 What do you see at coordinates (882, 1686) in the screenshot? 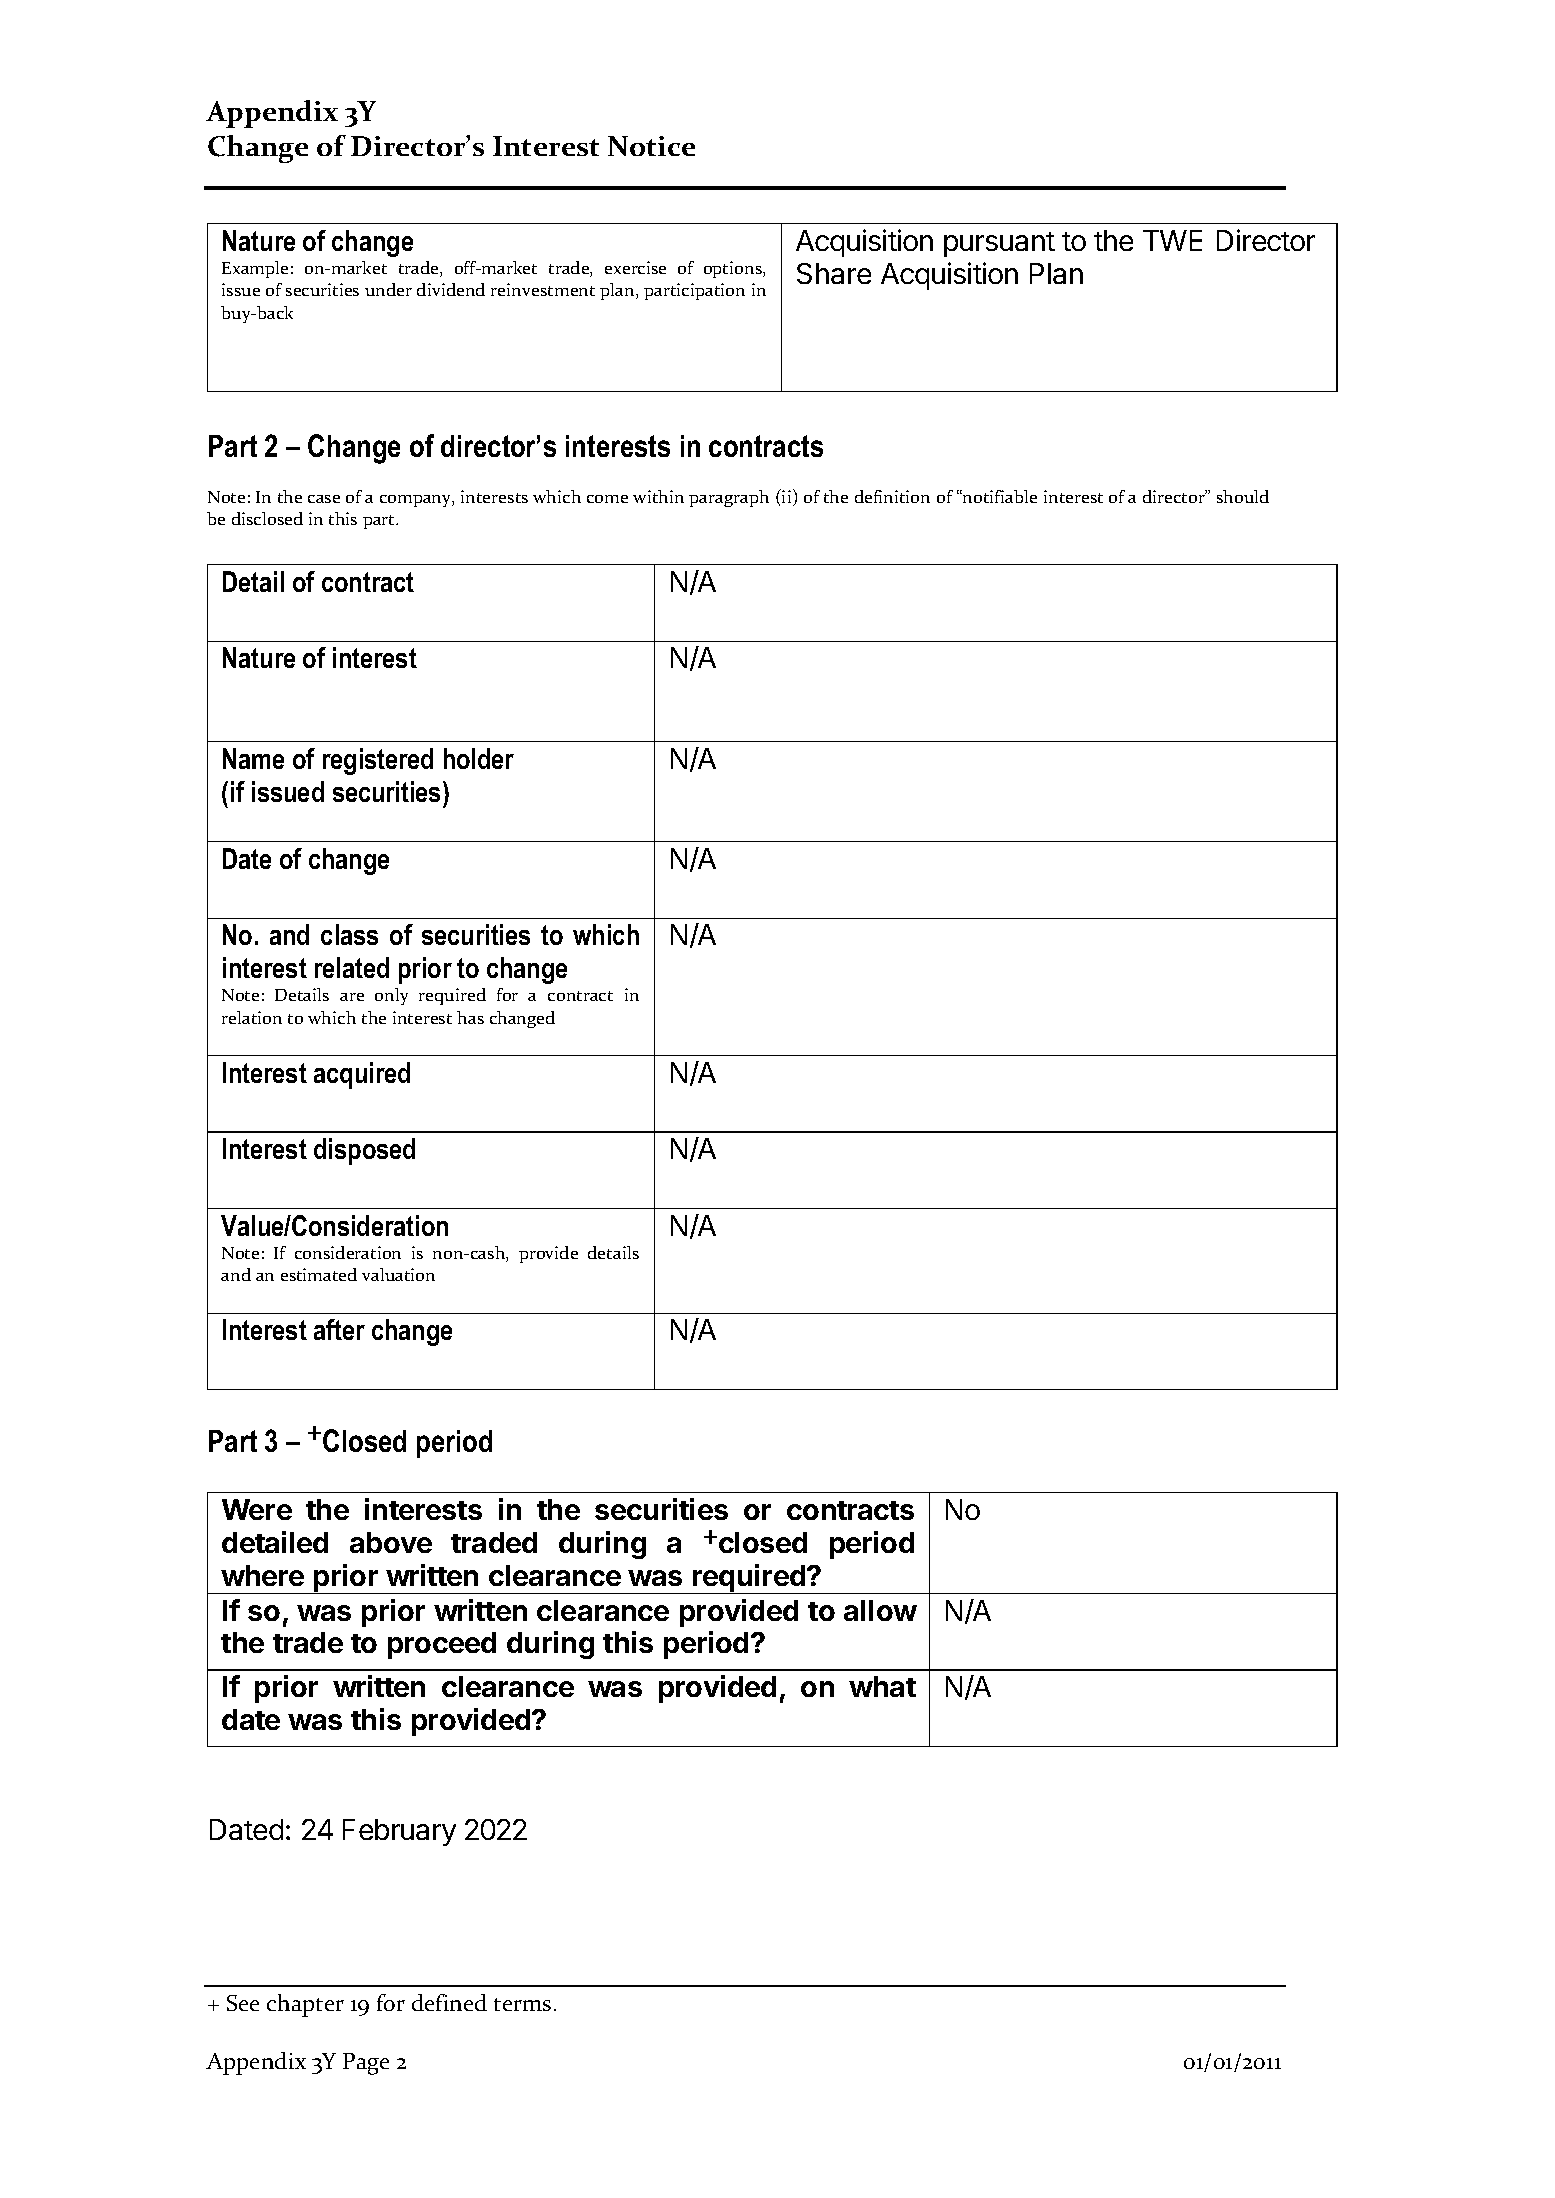
I see `what` at bounding box center [882, 1686].
